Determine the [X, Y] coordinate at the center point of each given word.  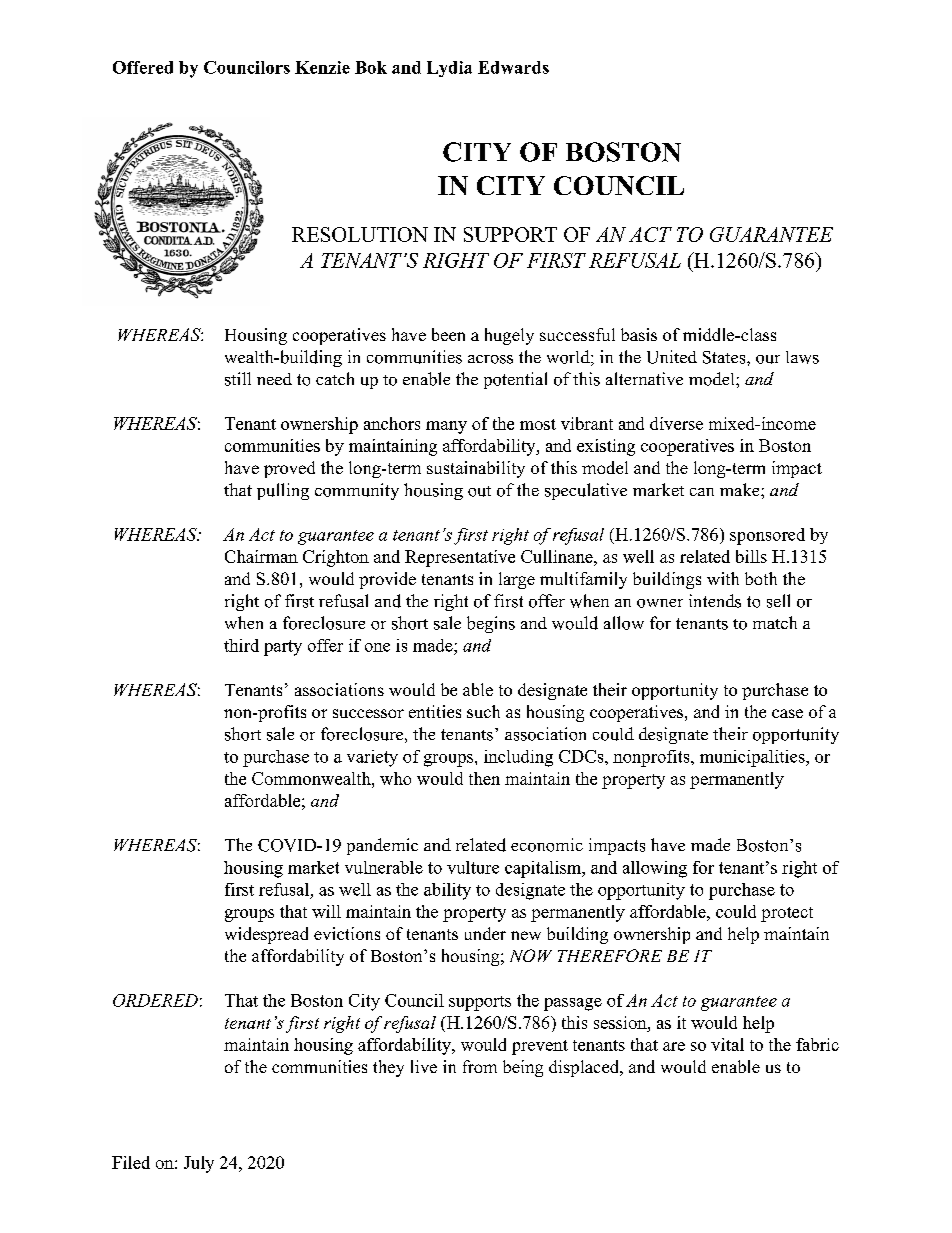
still [238, 379]
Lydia [449, 69]
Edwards [513, 67]
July [199, 1164]
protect [787, 914]
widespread [266, 935]
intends [715, 601]
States [724, 357]
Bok [371, 67]
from [480, 1066]
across [490, 359]
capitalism [544, 869]
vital [727, 1044]
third [241, 645]
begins [491, 624]
